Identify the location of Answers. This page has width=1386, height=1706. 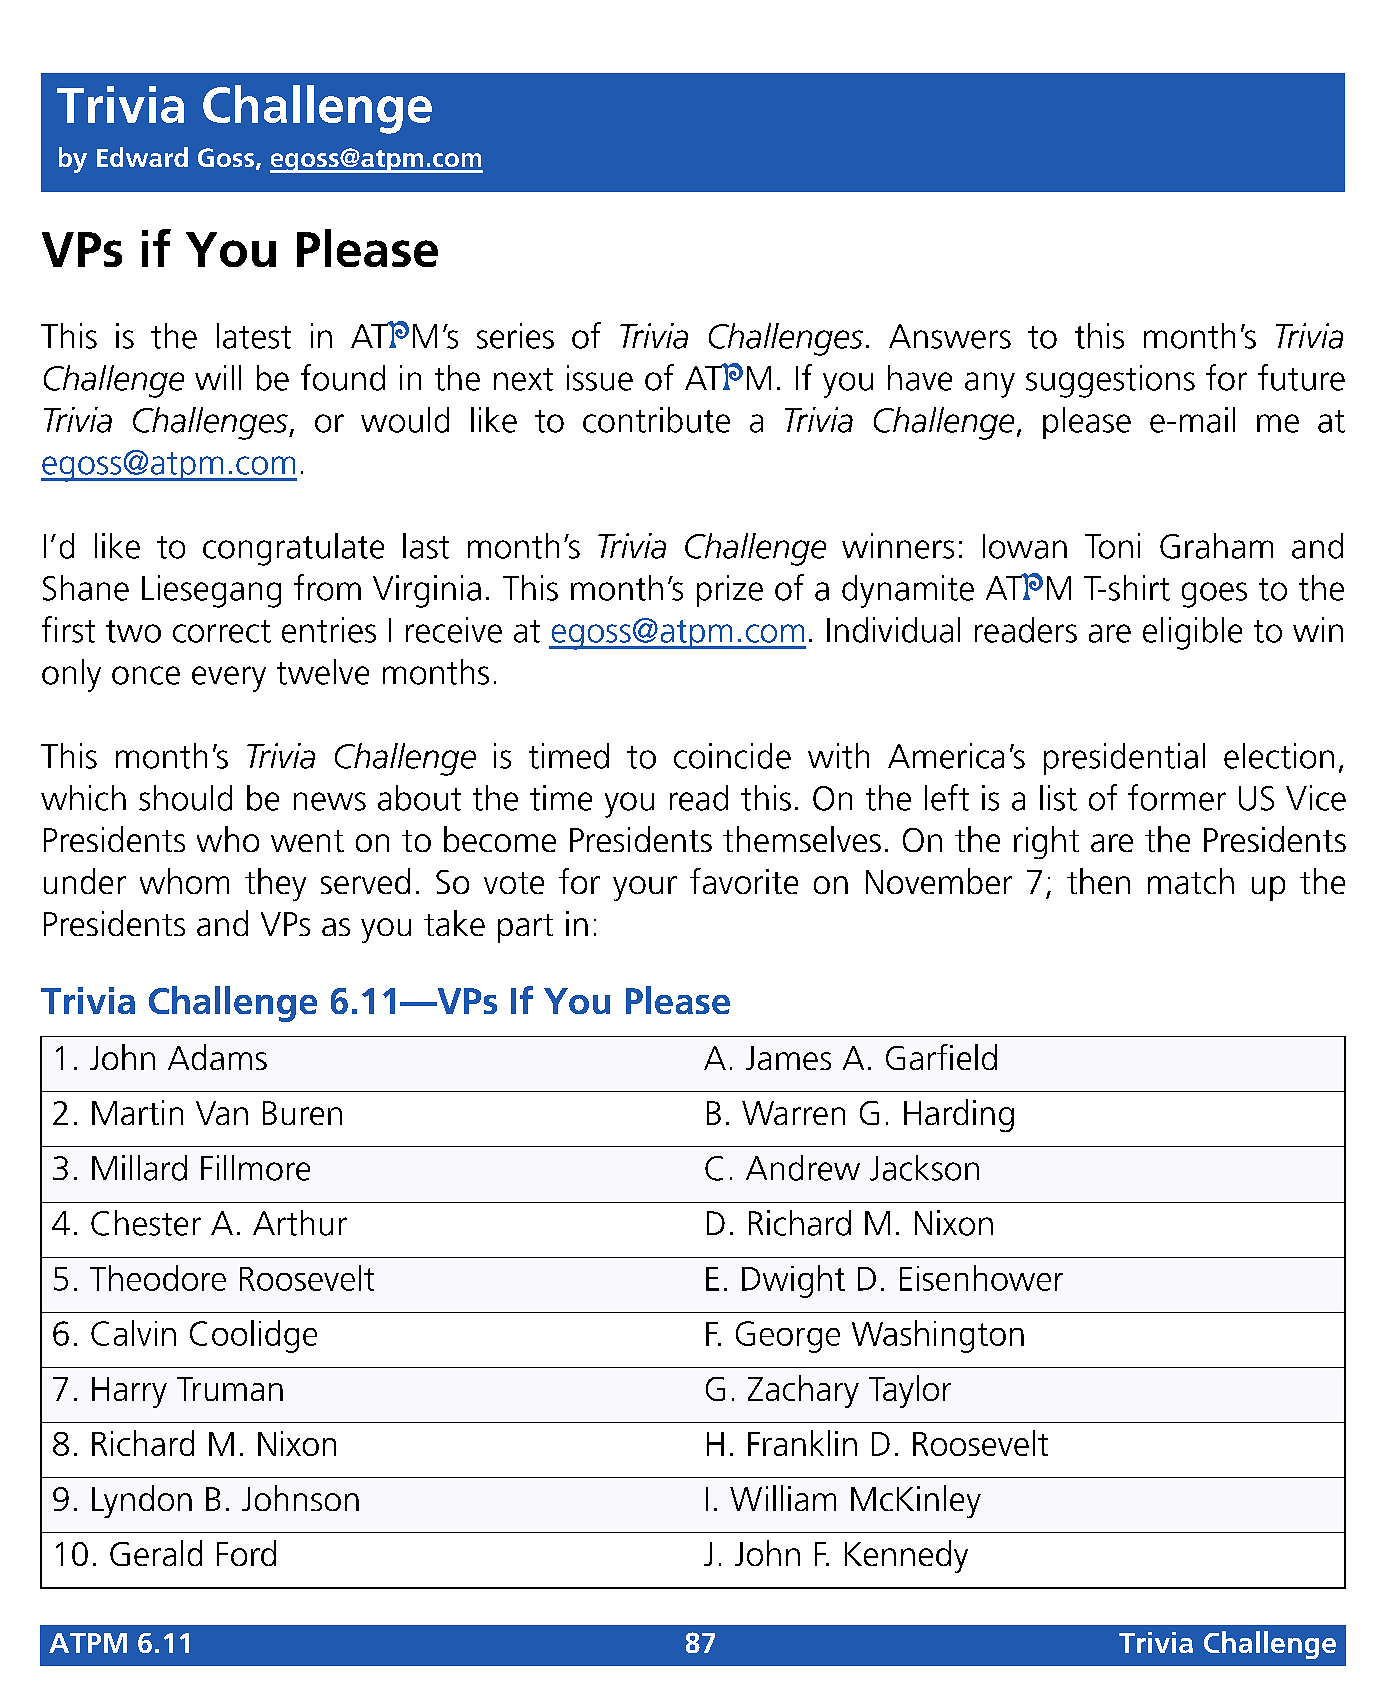
(950, 336).
